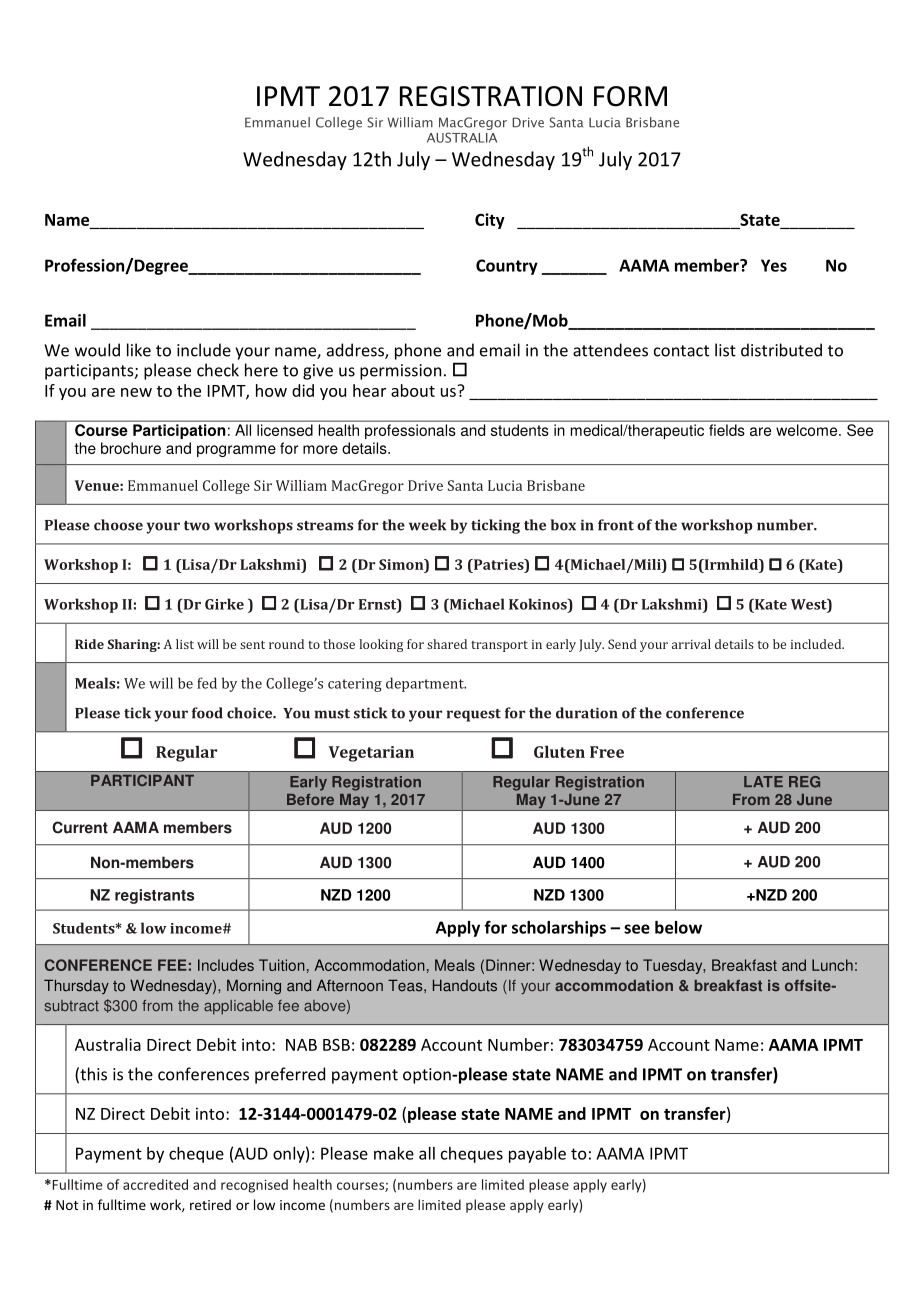 This image has height=1308, width=924. Describe the element at coordinates (447, 644) in the image. I see `shared` at that location.
